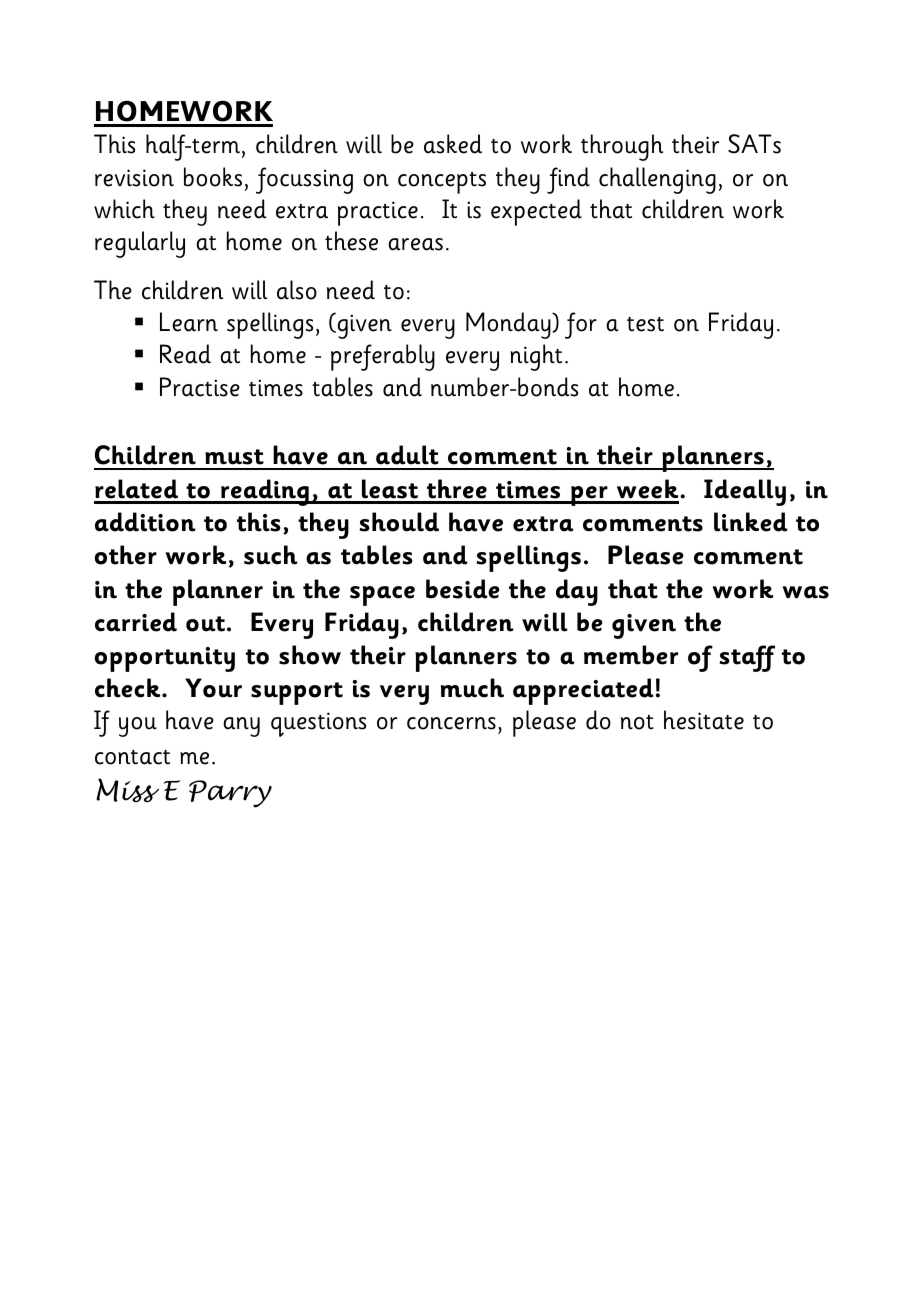 The width and height of the document is (924, 1308). I want to click on Parry, so click(230, 794).
